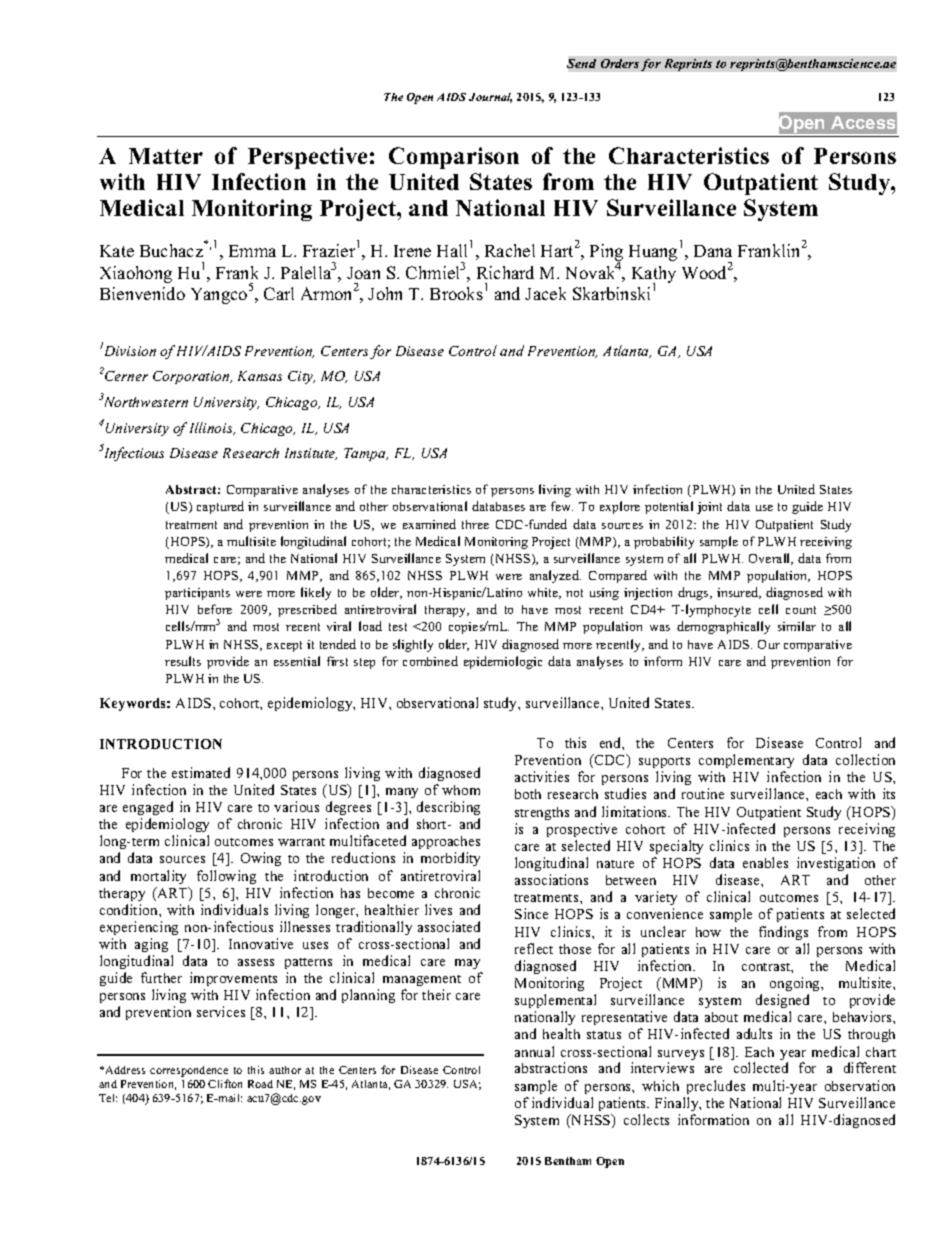 The height and width of the screenshot is (1233, 952). What do you see at coordinates (534, 1051) in the screenshot?
I see `annual` at bounding box center [534, 1051].
